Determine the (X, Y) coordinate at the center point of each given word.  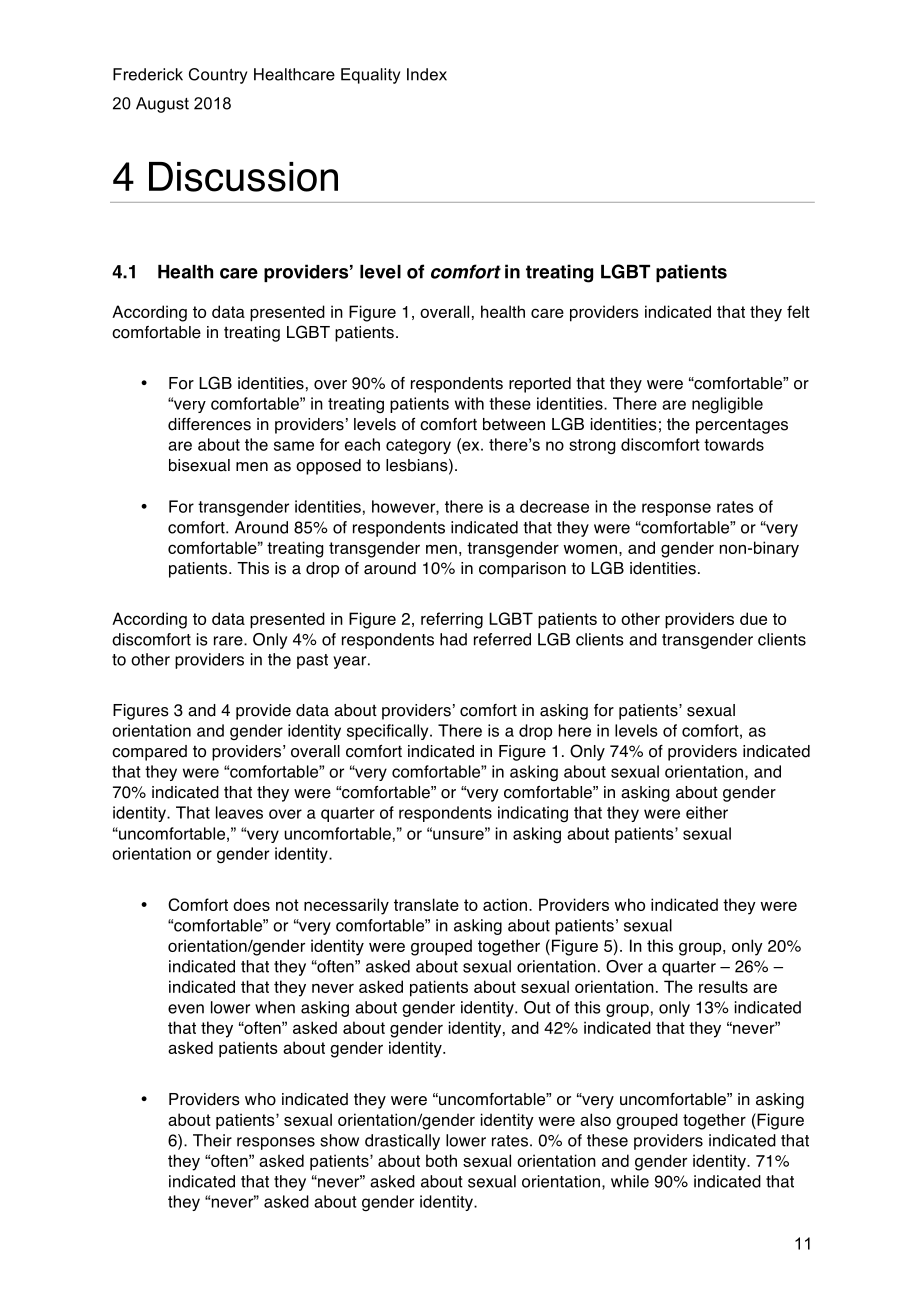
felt (798, 311)
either (707, 812)
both (441, 1160)
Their (212, 1140)
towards (734, 444)
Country (218, 76)
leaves (239, 812)
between (514, 424)
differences (209, 424)
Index (427, 74)
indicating (533, 814)
